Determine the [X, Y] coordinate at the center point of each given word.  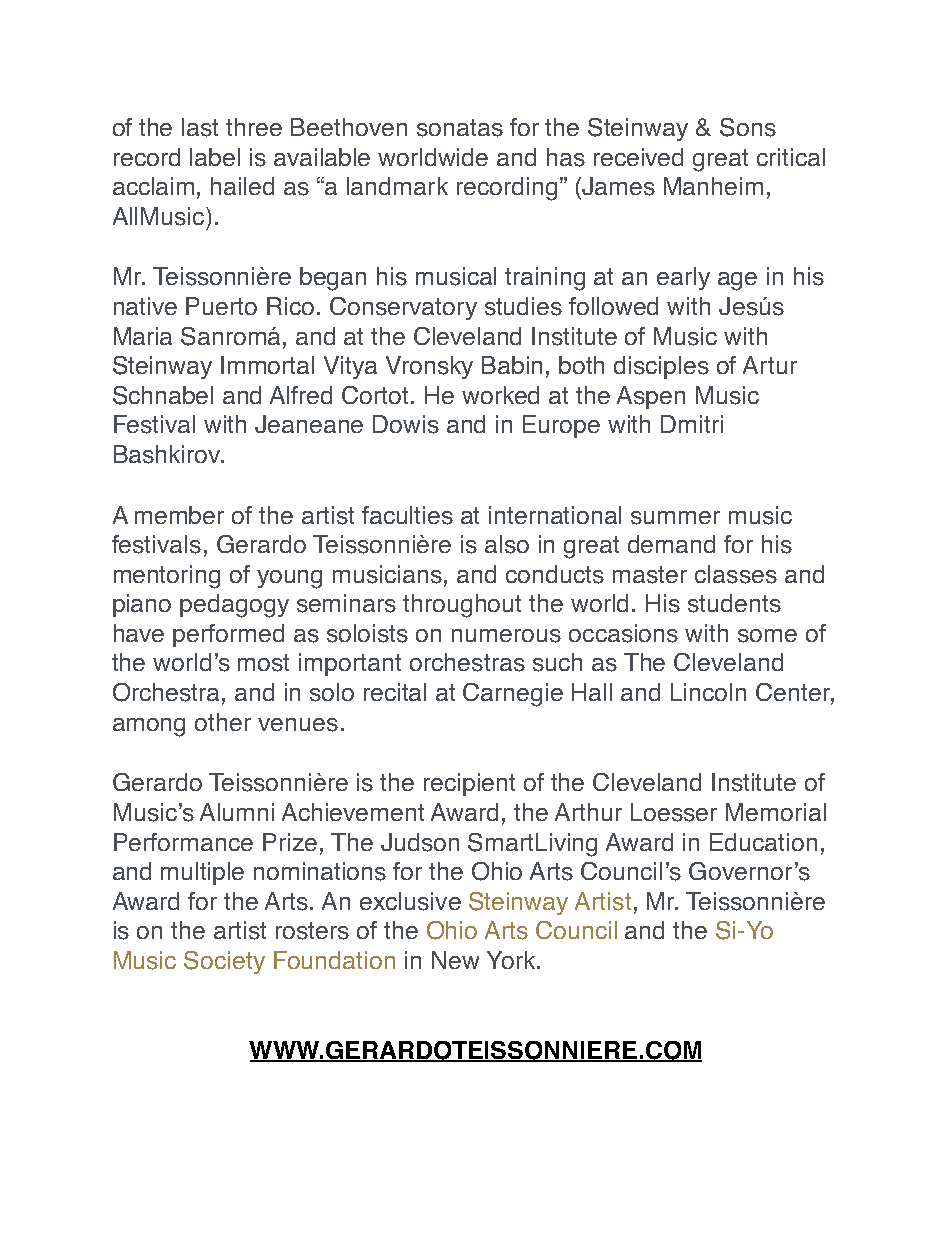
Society [224, 962]
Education [763, 842]
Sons [748, 127]
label [215, 157]
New [455, 960]
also [507, 544]
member [179, 515]
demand [671, 544]
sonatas [460, 128]
